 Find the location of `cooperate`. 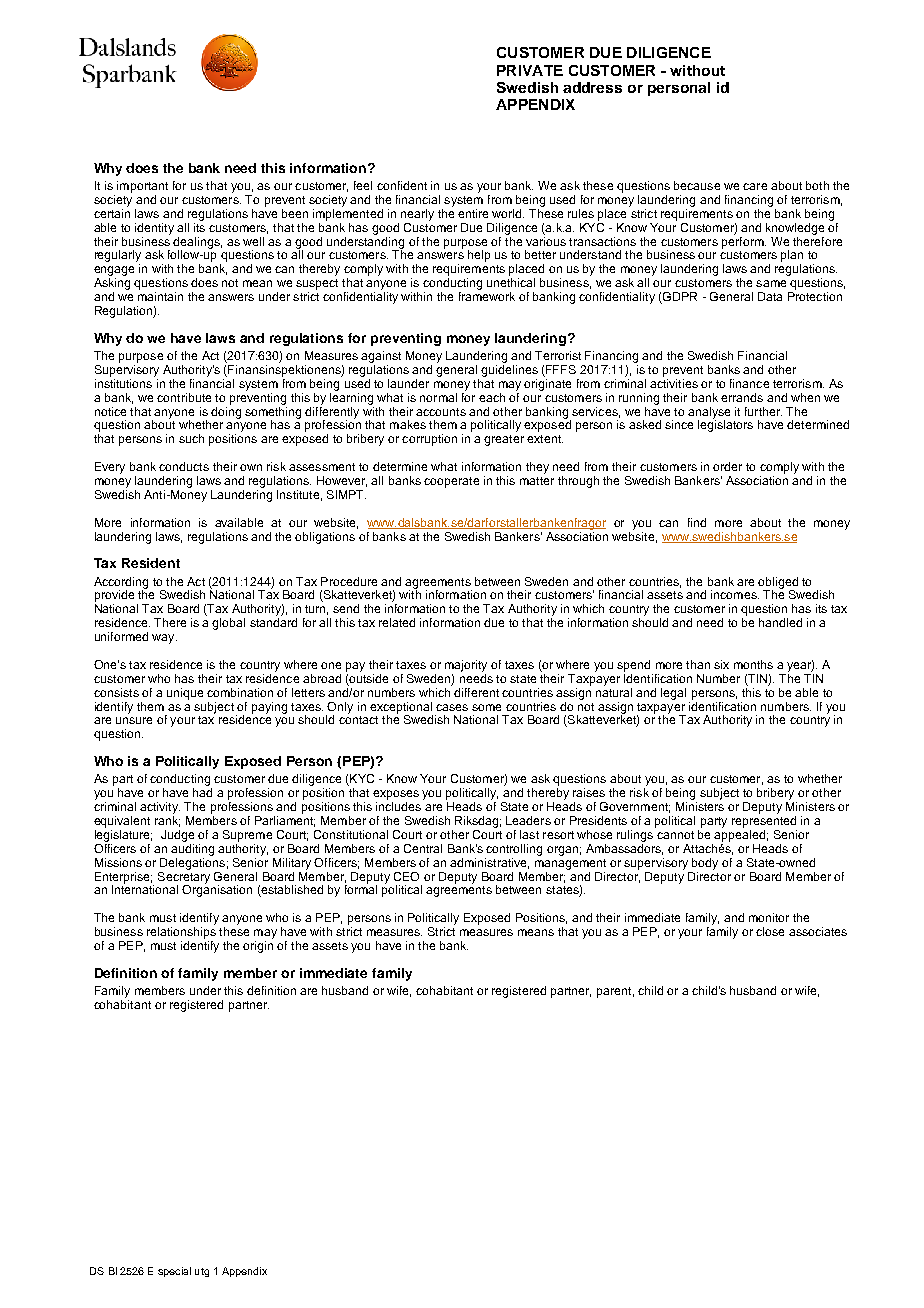

cooperate is located at coordinates (451, 482).
